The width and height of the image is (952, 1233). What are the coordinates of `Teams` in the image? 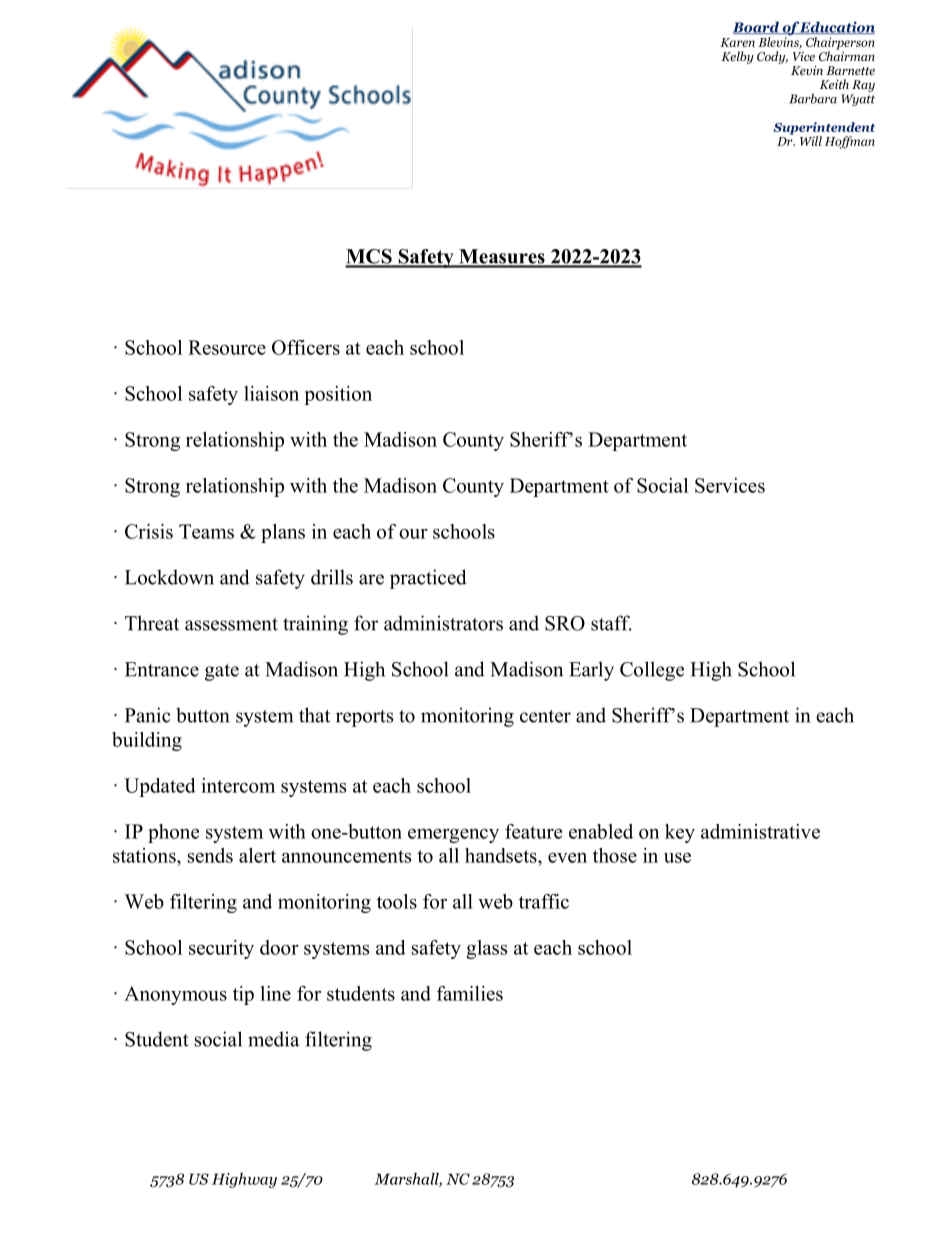 It's located at (206, 531).
